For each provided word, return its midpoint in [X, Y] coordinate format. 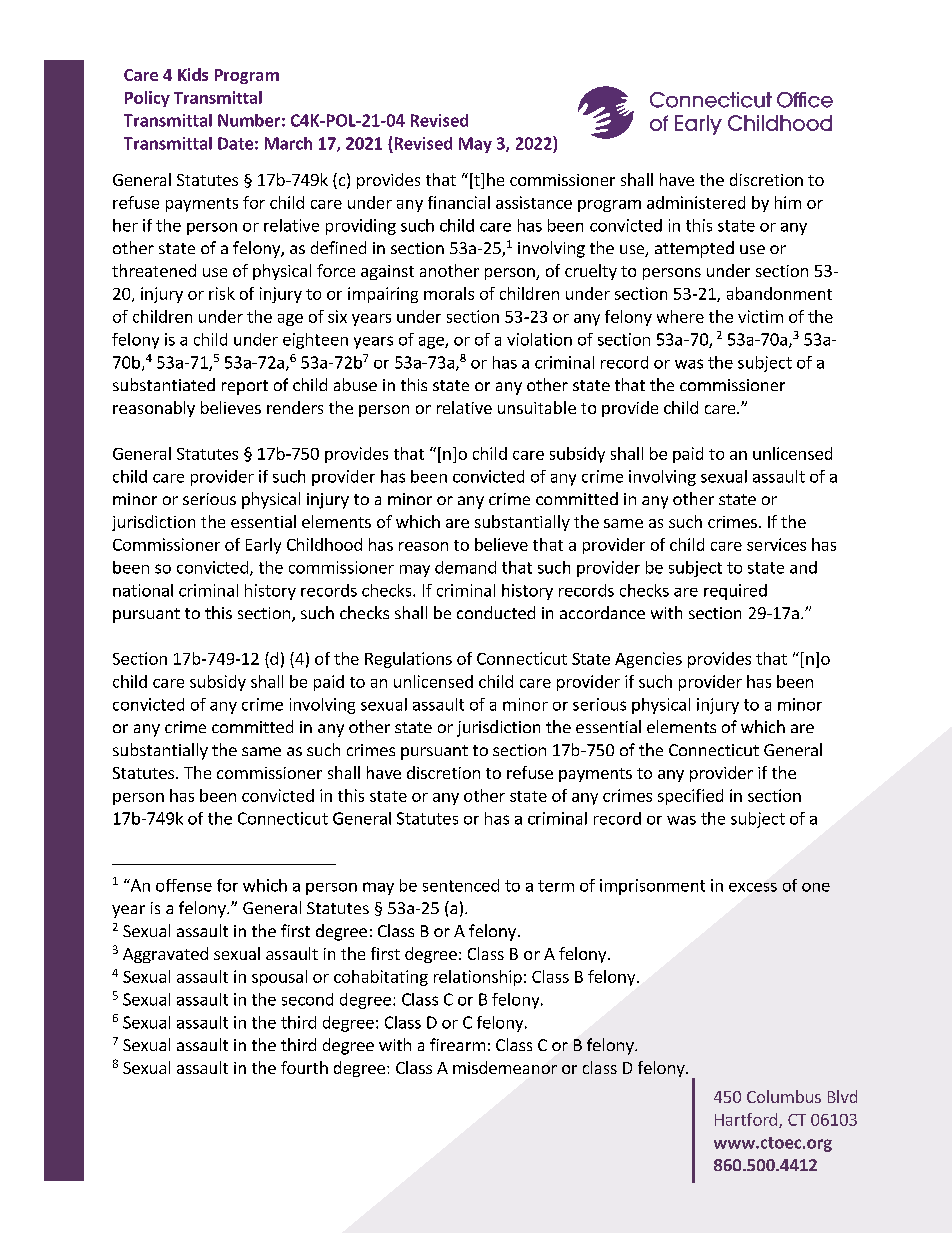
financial [459, 202]
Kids [193, 74]
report [245, 387]
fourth [304, 1067]
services [776, 544]
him [788, 202]
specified [690, 797]
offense [184, 885]
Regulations [408, 660]
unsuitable [537, 407]
